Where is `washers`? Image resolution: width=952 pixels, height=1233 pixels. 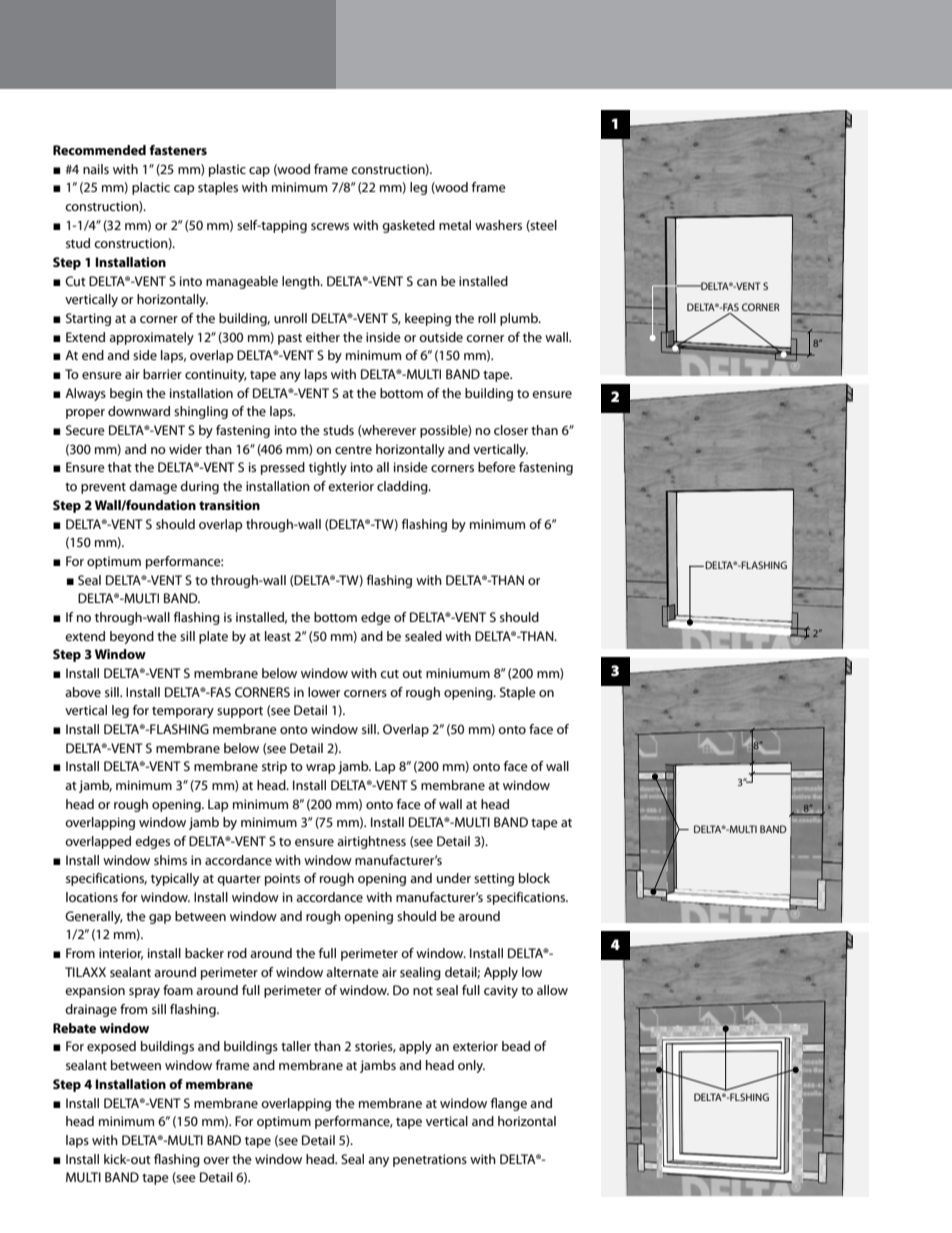 washers is located at coordinates (498, 225).
